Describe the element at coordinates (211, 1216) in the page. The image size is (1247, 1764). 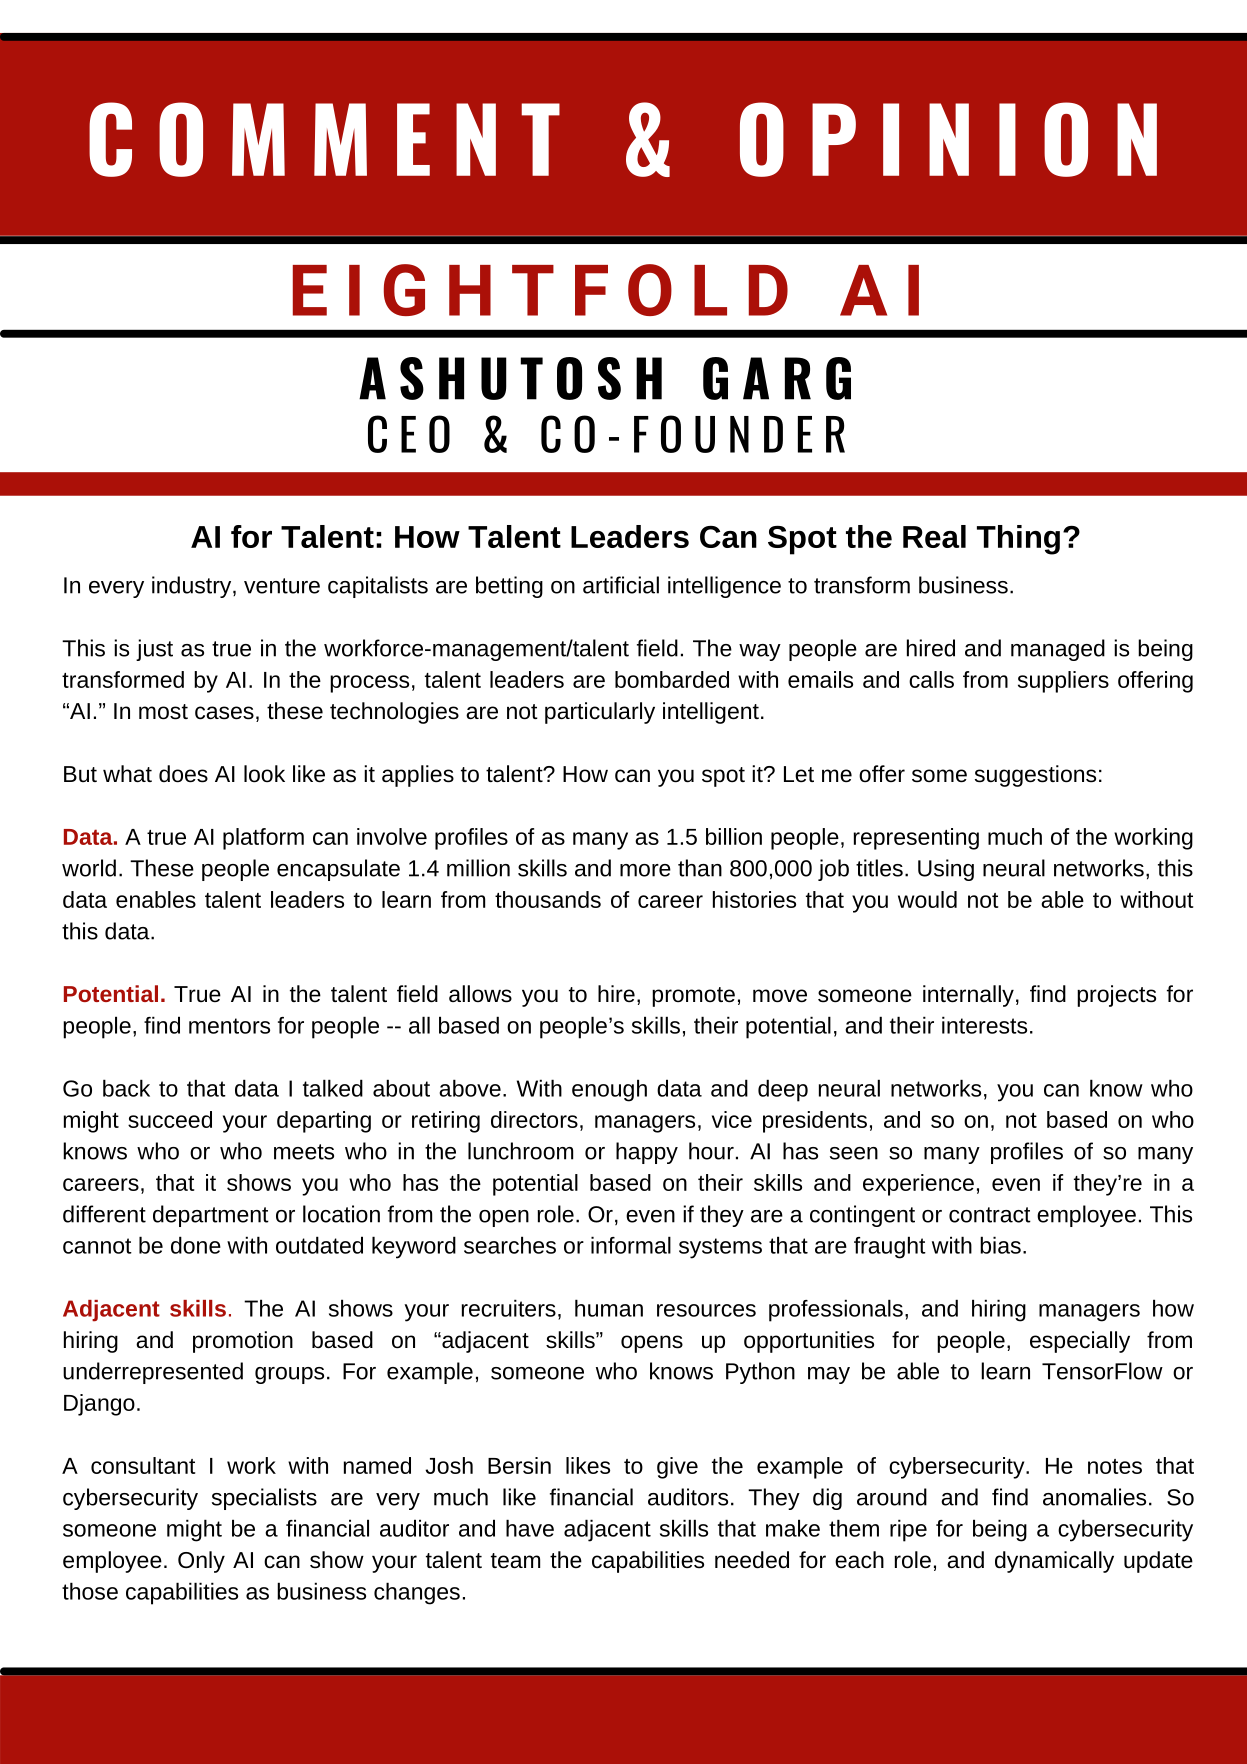
I see `department` at that location.
